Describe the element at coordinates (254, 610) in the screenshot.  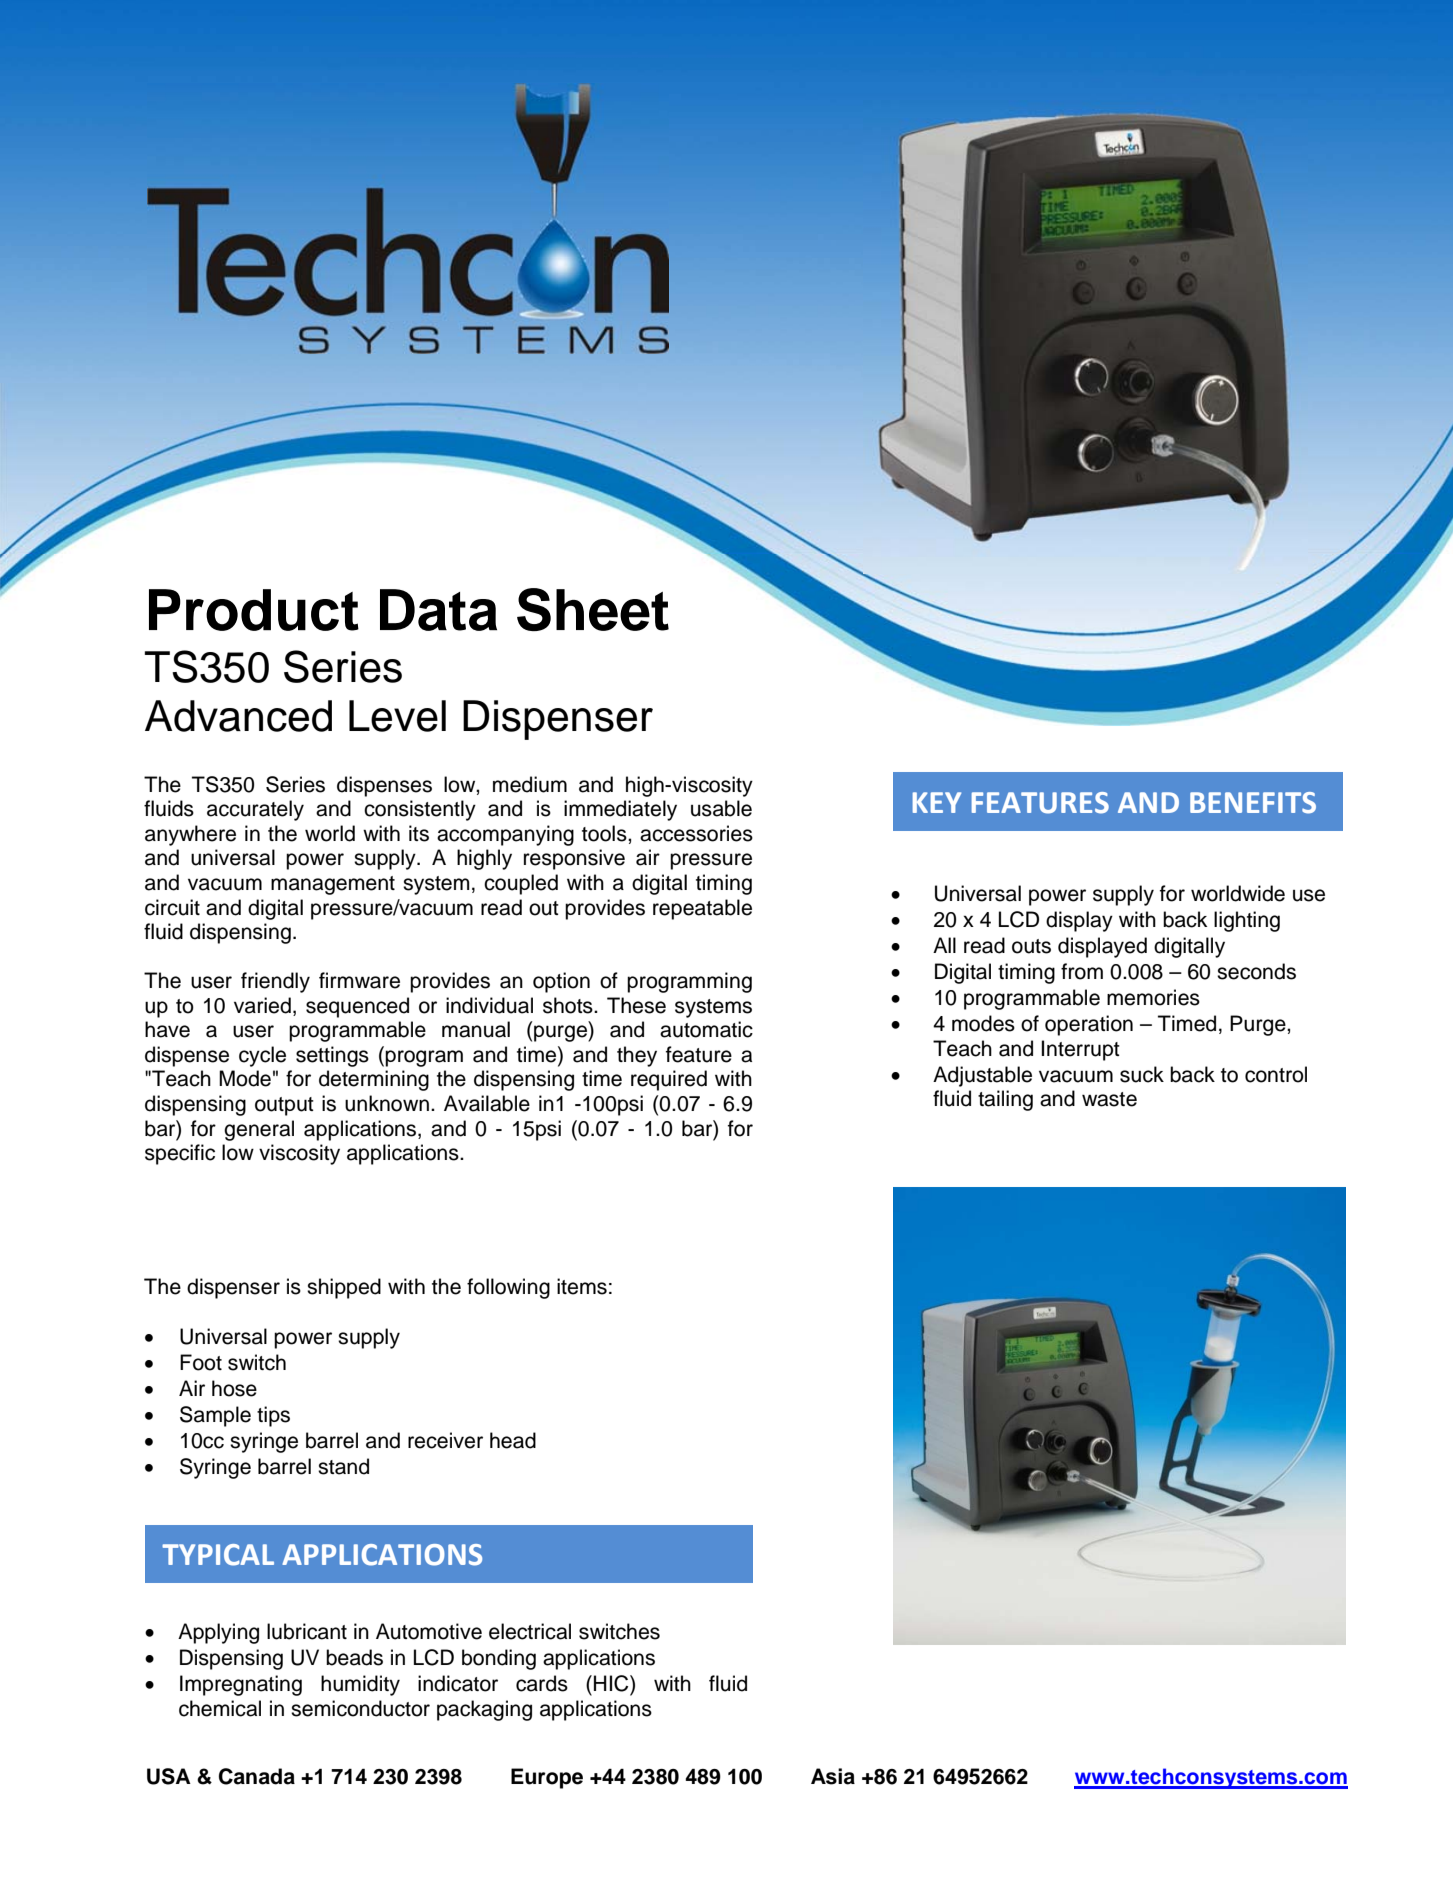
I see `Product` at that location.
